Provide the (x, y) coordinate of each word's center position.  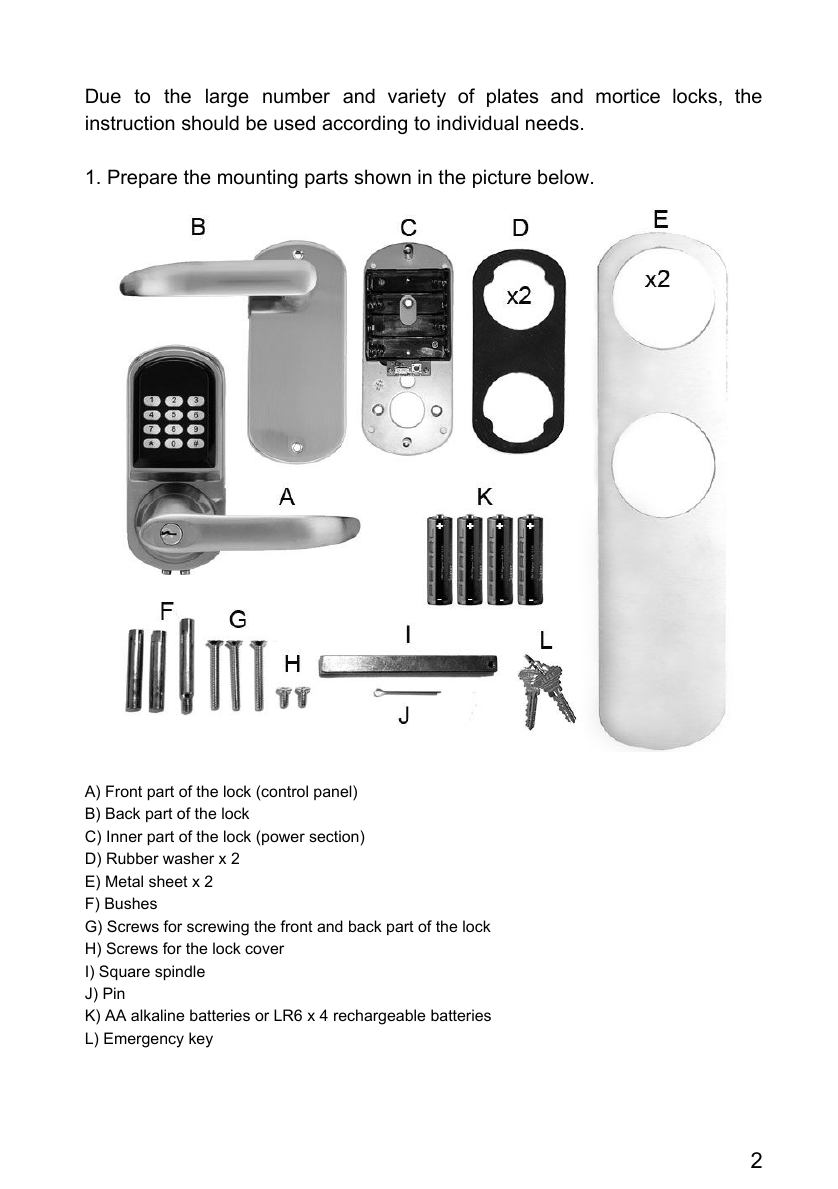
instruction (130, 123)
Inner (125, 836)
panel (334, 793)
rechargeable (379, 1017)
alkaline (157, 1015)
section (335, 836)
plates (512, 97)
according (364, 124)
